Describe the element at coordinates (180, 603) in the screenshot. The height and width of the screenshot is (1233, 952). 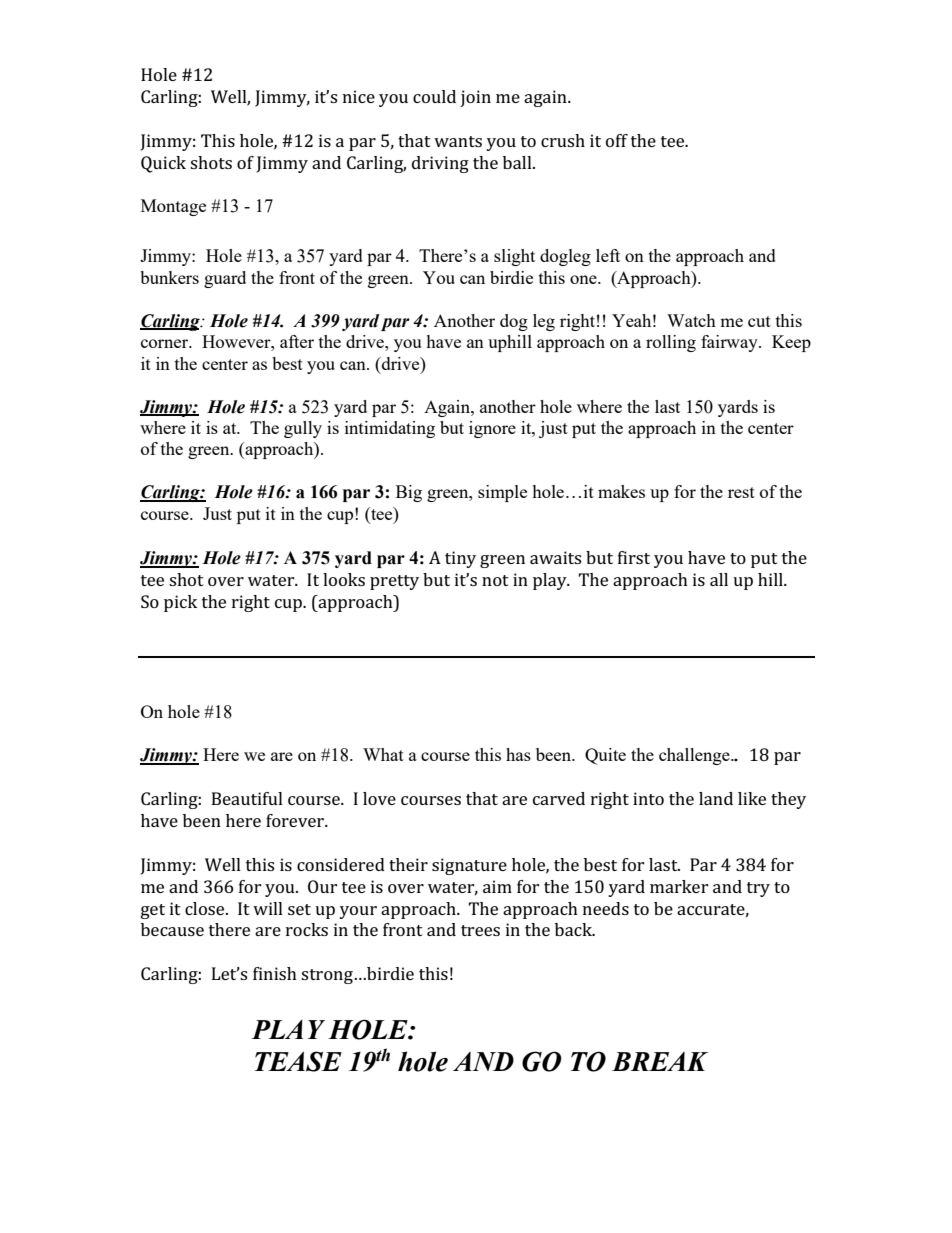
I see `pick` at that location.
